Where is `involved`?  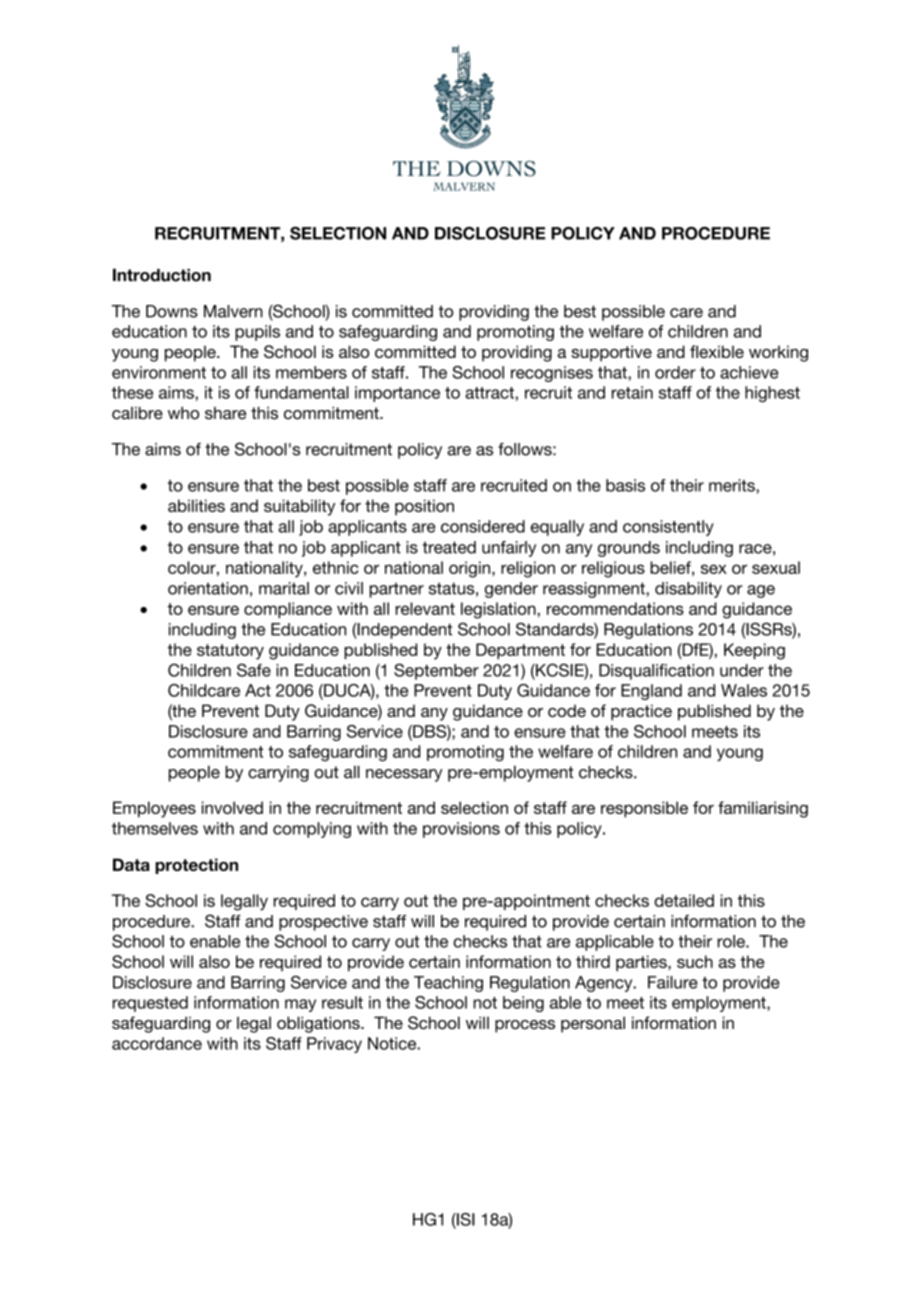 involved is located at coordinates (232, 807).
